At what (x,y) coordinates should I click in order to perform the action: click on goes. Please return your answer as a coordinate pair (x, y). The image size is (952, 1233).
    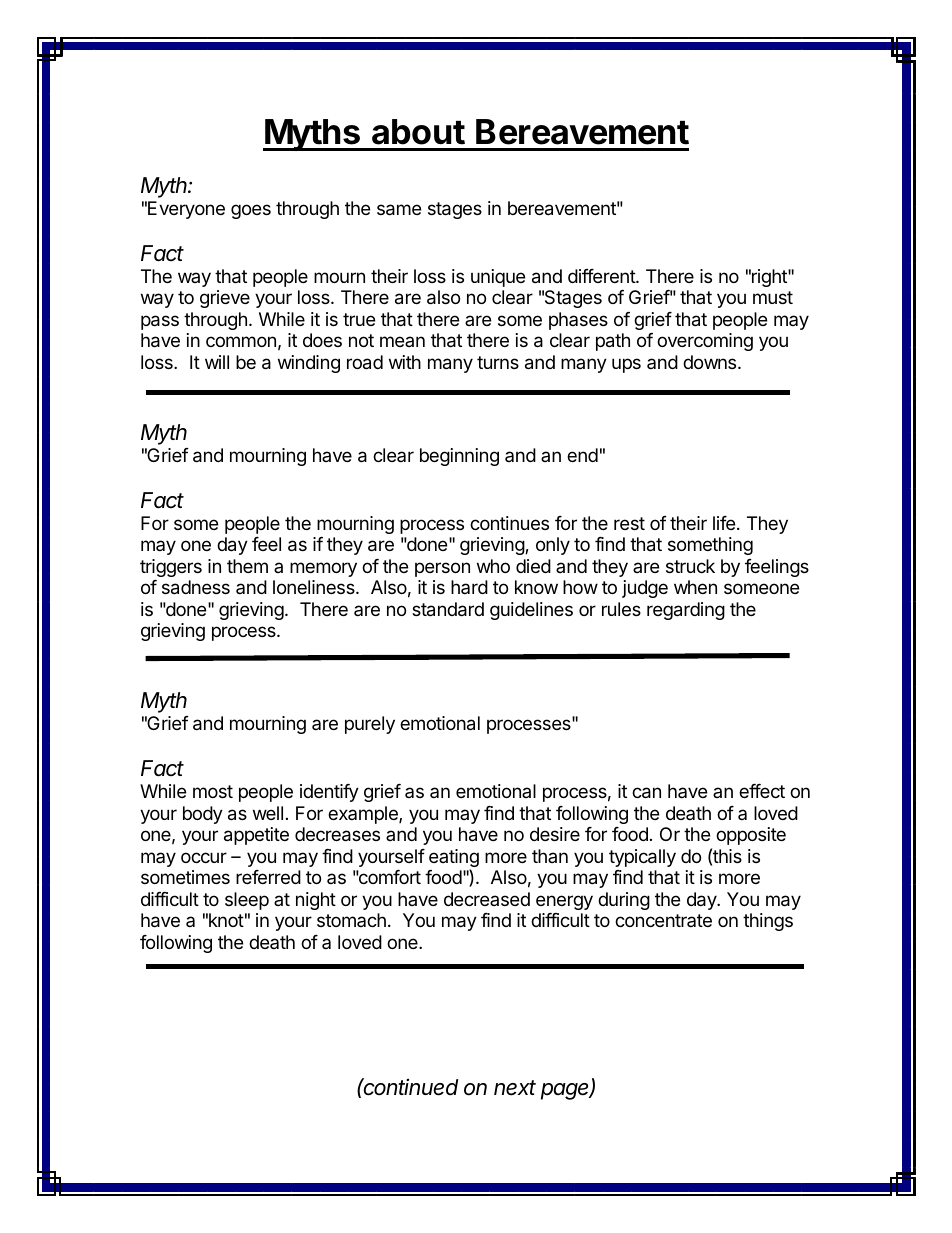
    Looking at the image, I should click on (251, 211).
